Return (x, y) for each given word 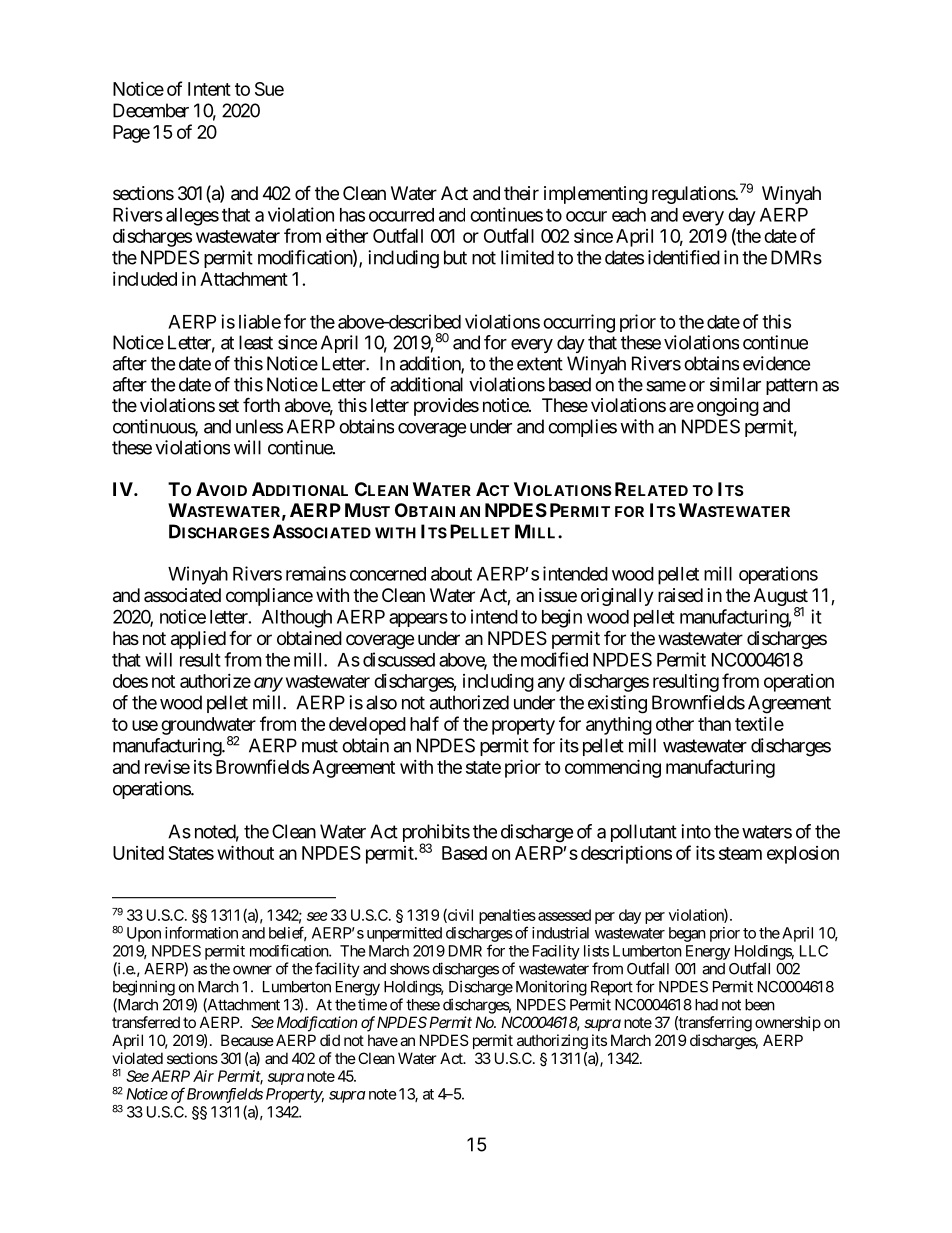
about (451, 574)
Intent (209, 89)
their (521, 193)
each (629, 215)
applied (198, 640)
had (706, 1005)
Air (203, 1076)
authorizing (552, 1042)
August (781, 598)
